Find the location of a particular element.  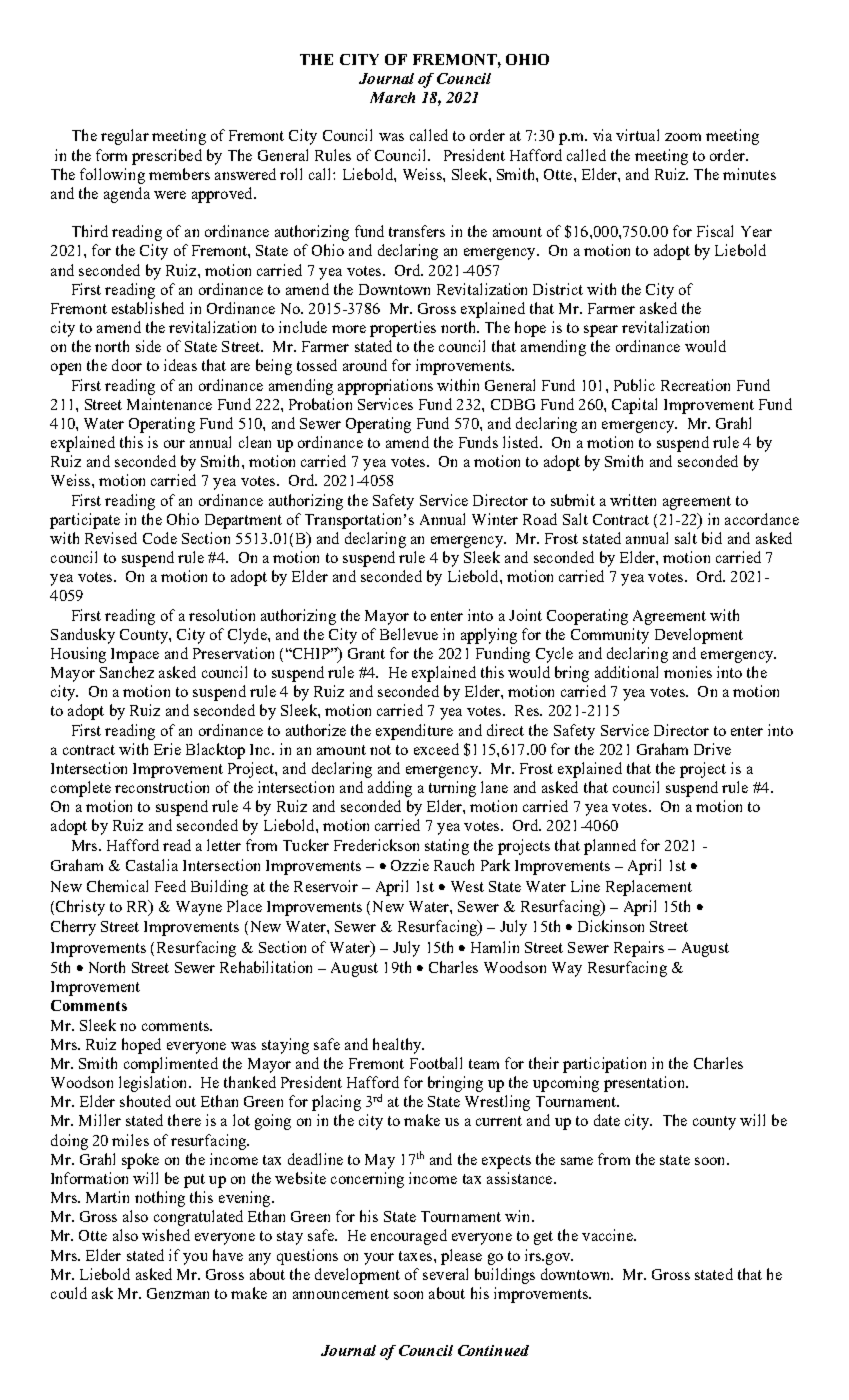

appropriations is located at coordinates (385, 387).
